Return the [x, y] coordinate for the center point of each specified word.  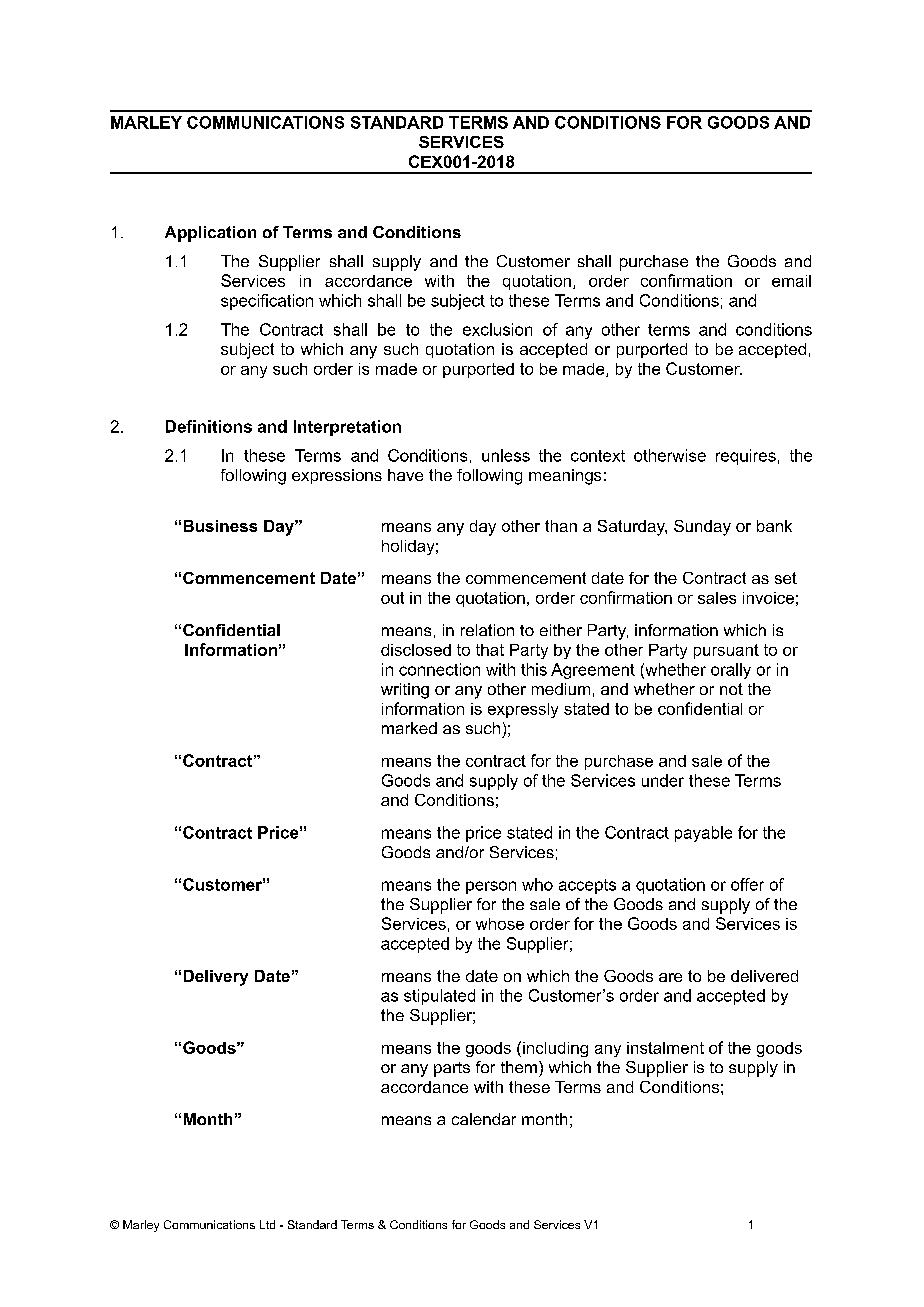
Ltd [267, 1224]
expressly [523, 710]
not [731, 689]
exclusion [497, 329]
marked [409, 728]
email [791, 281]
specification [267, 302]
